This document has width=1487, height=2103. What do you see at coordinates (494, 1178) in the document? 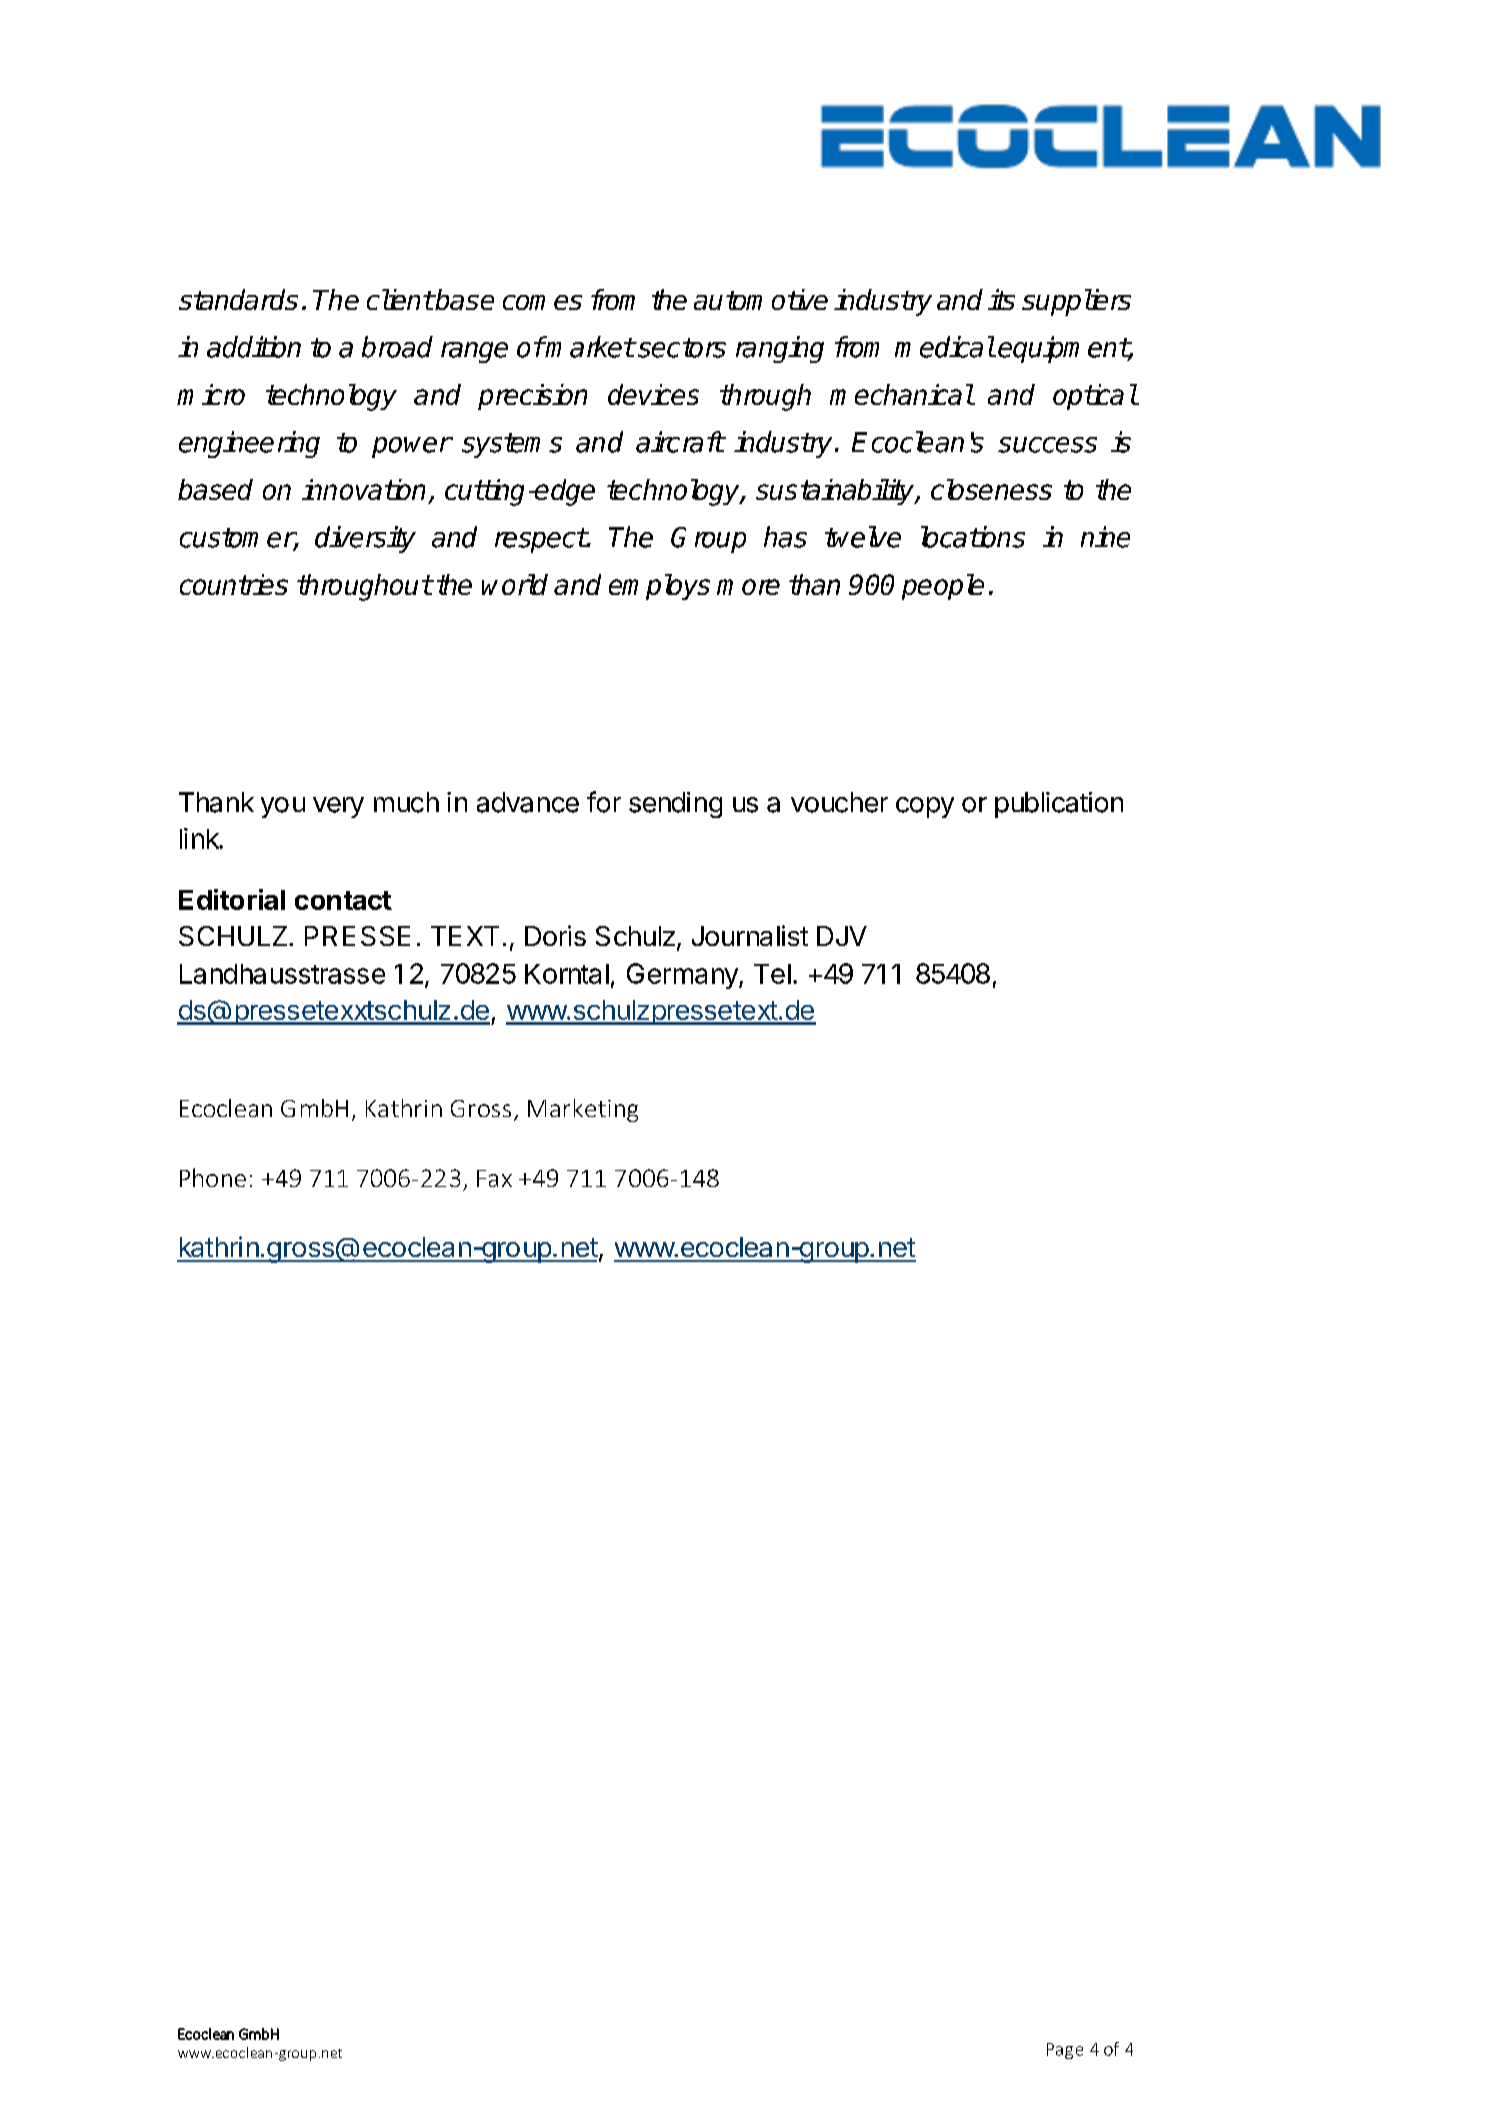
I see `Fax` at bounding box center [494, 1178].
